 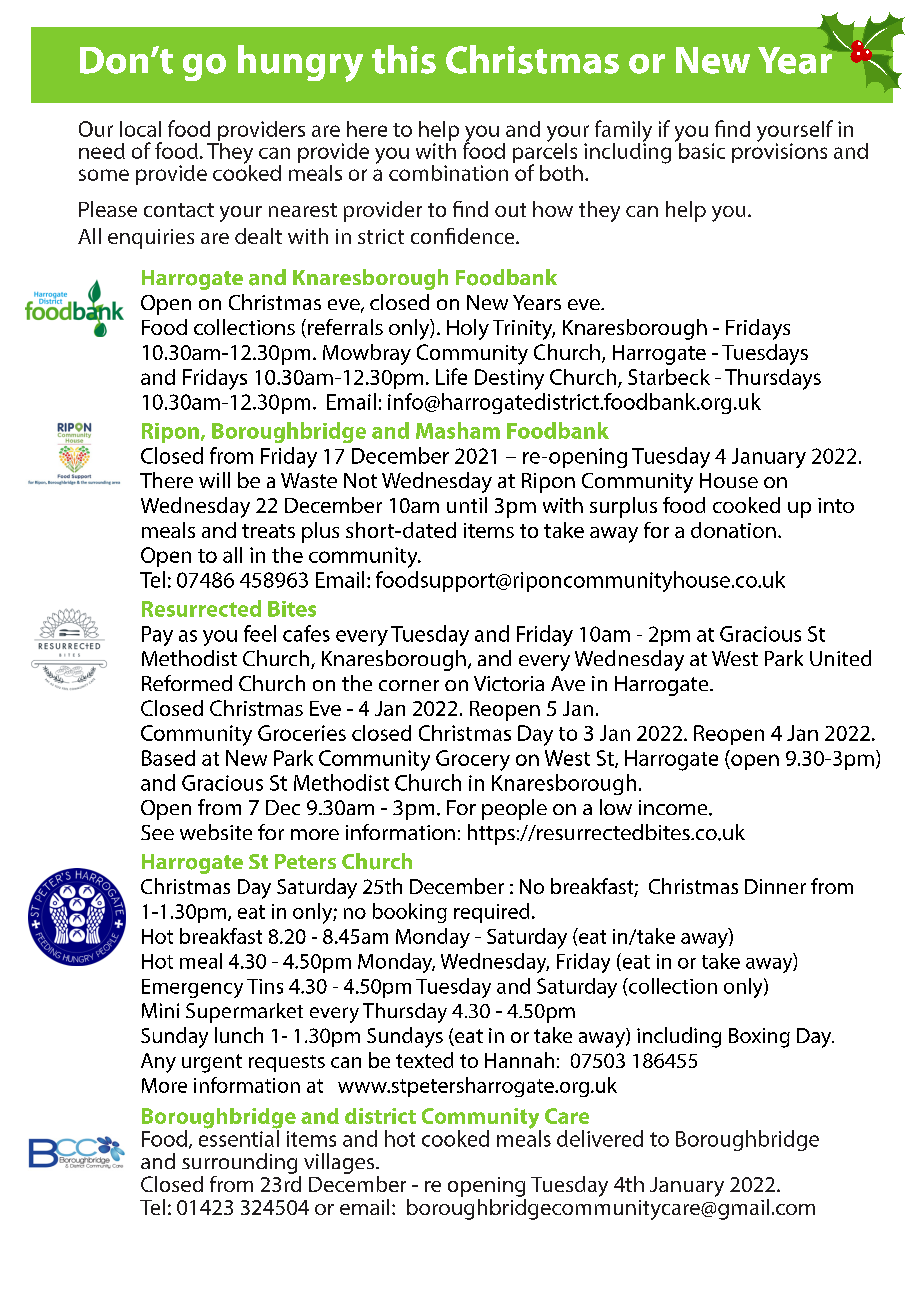 What do you see at coordinates (779, 152) in the screenshot?
I see `provisions` at bounding box center [779, 152].
